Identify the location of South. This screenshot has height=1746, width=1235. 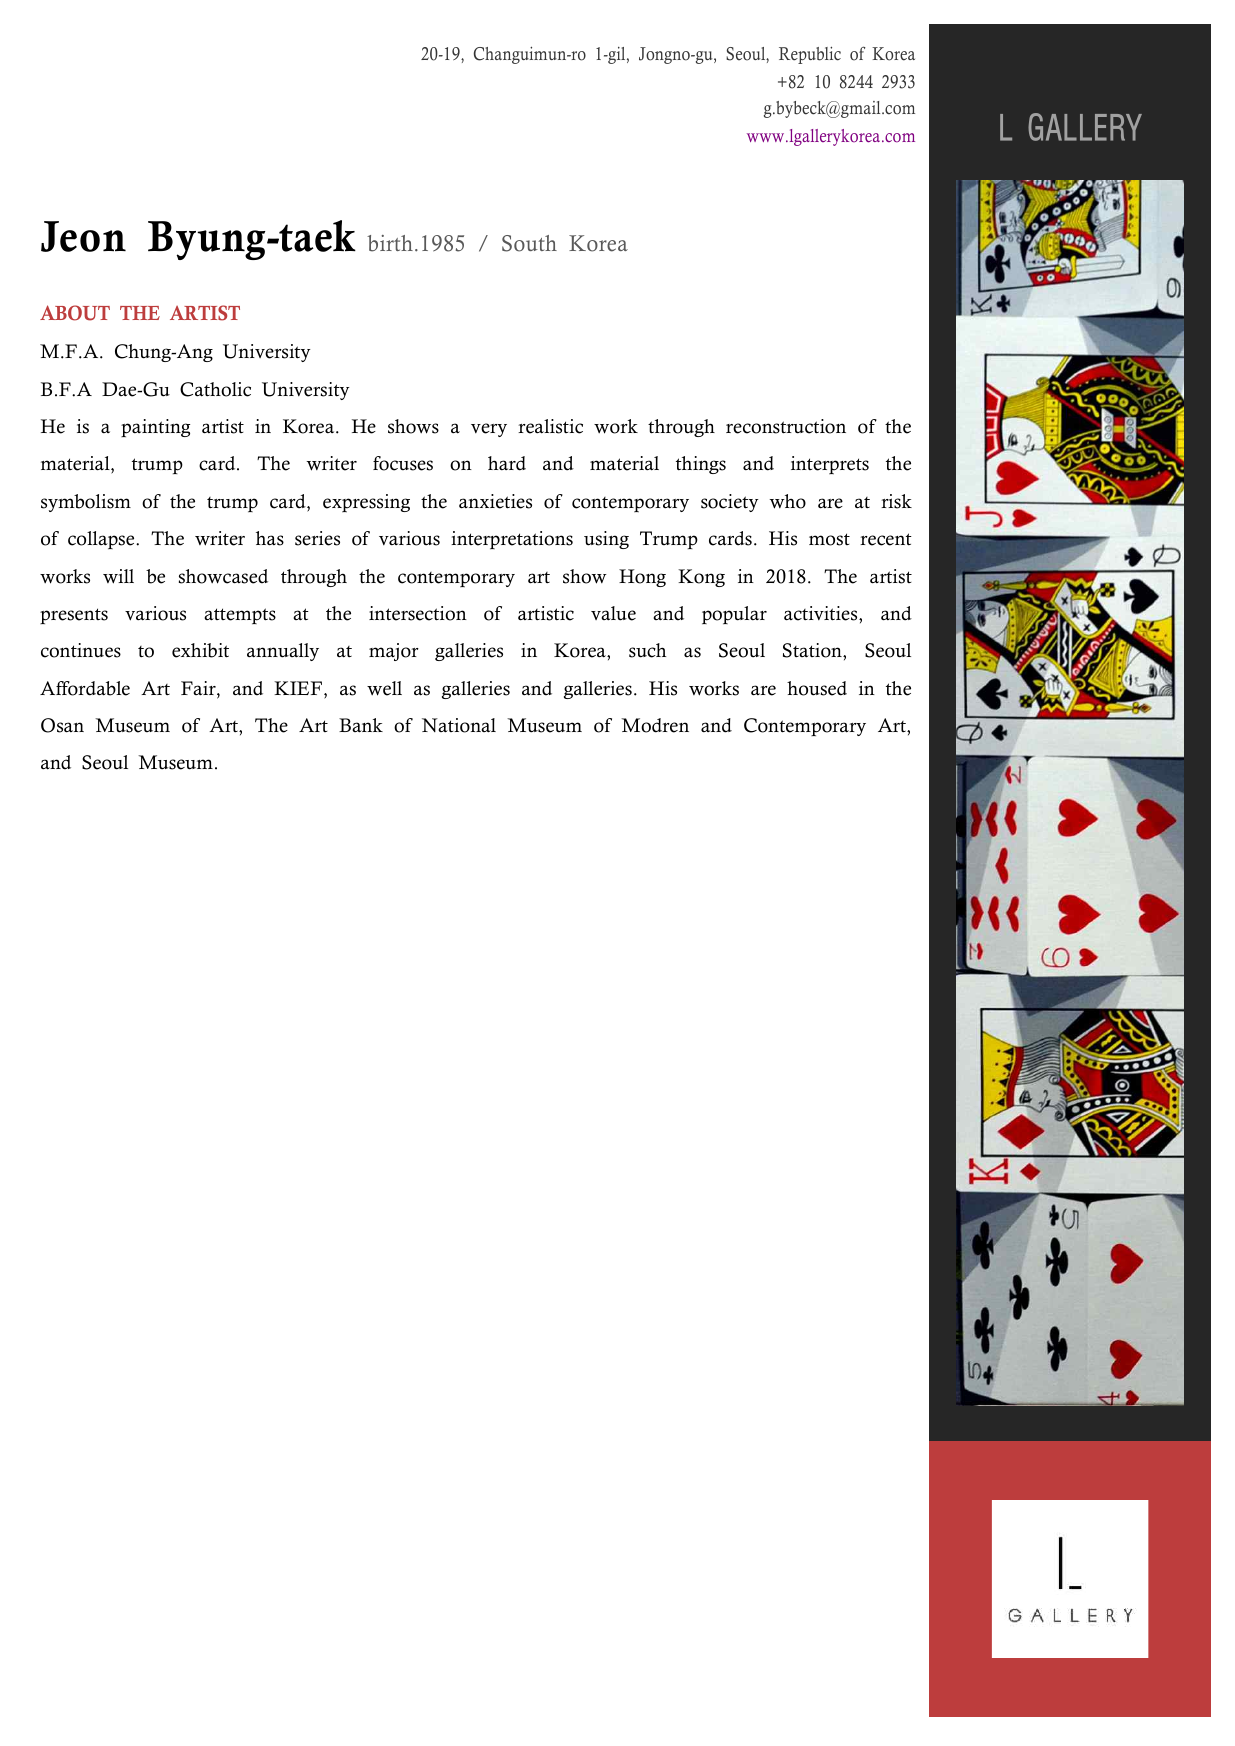
(529, 243).
